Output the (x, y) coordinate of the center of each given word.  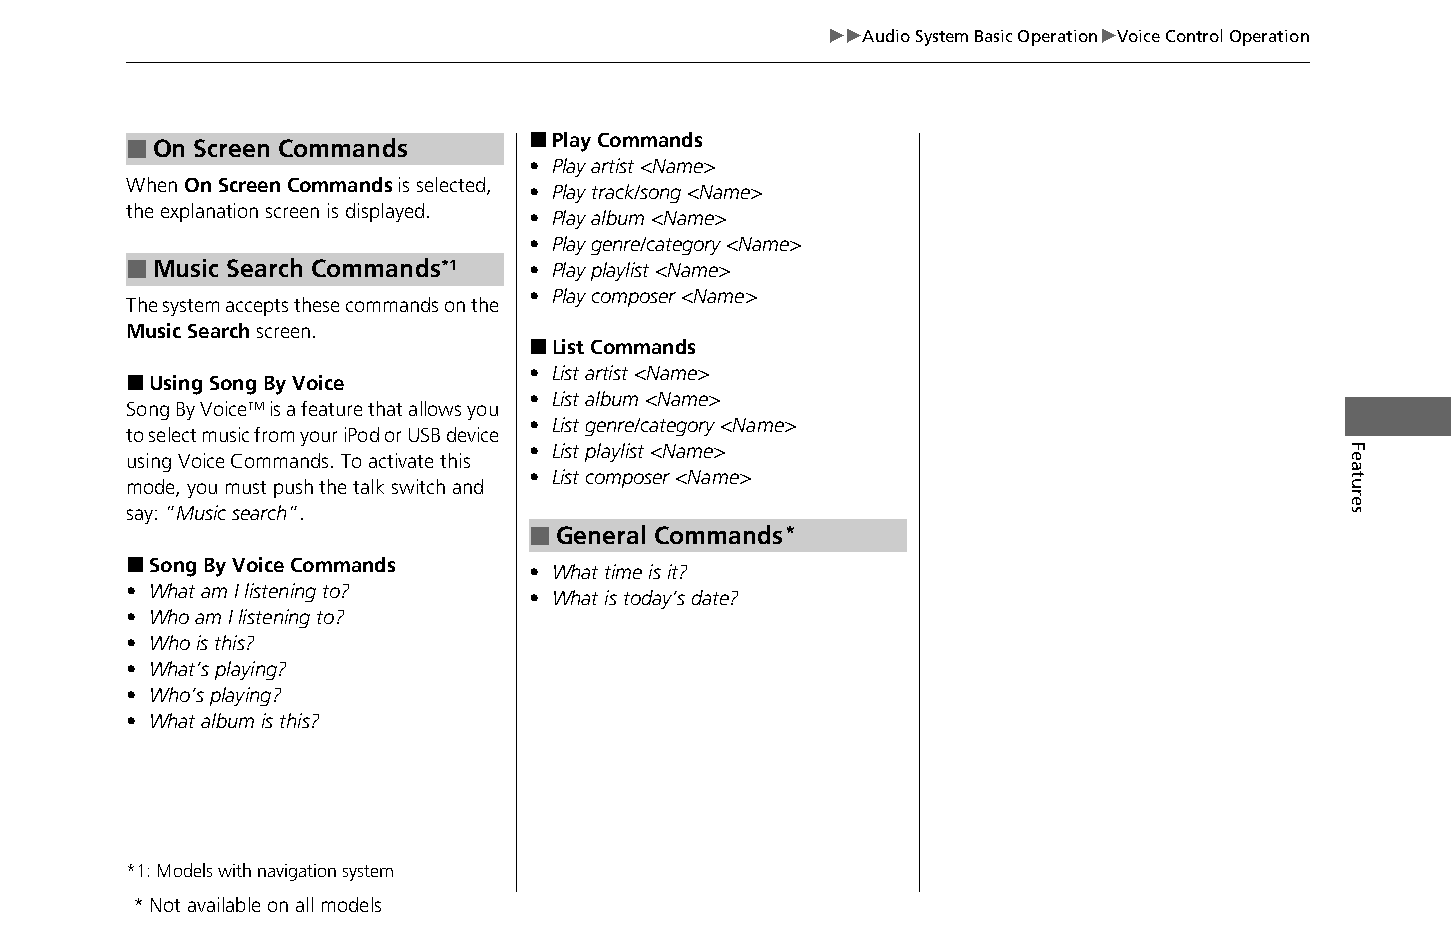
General (601, 534)
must (246, 487)
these (316, 304)
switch (418, 486)
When (151, 184)
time (623, 571)
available (224, 904)
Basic (993, 36)
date (710, 597)
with (234, 870)
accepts (257, 307)
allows (435, 408)
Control (1194, 35)
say (141, 516)
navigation (297, 872)
